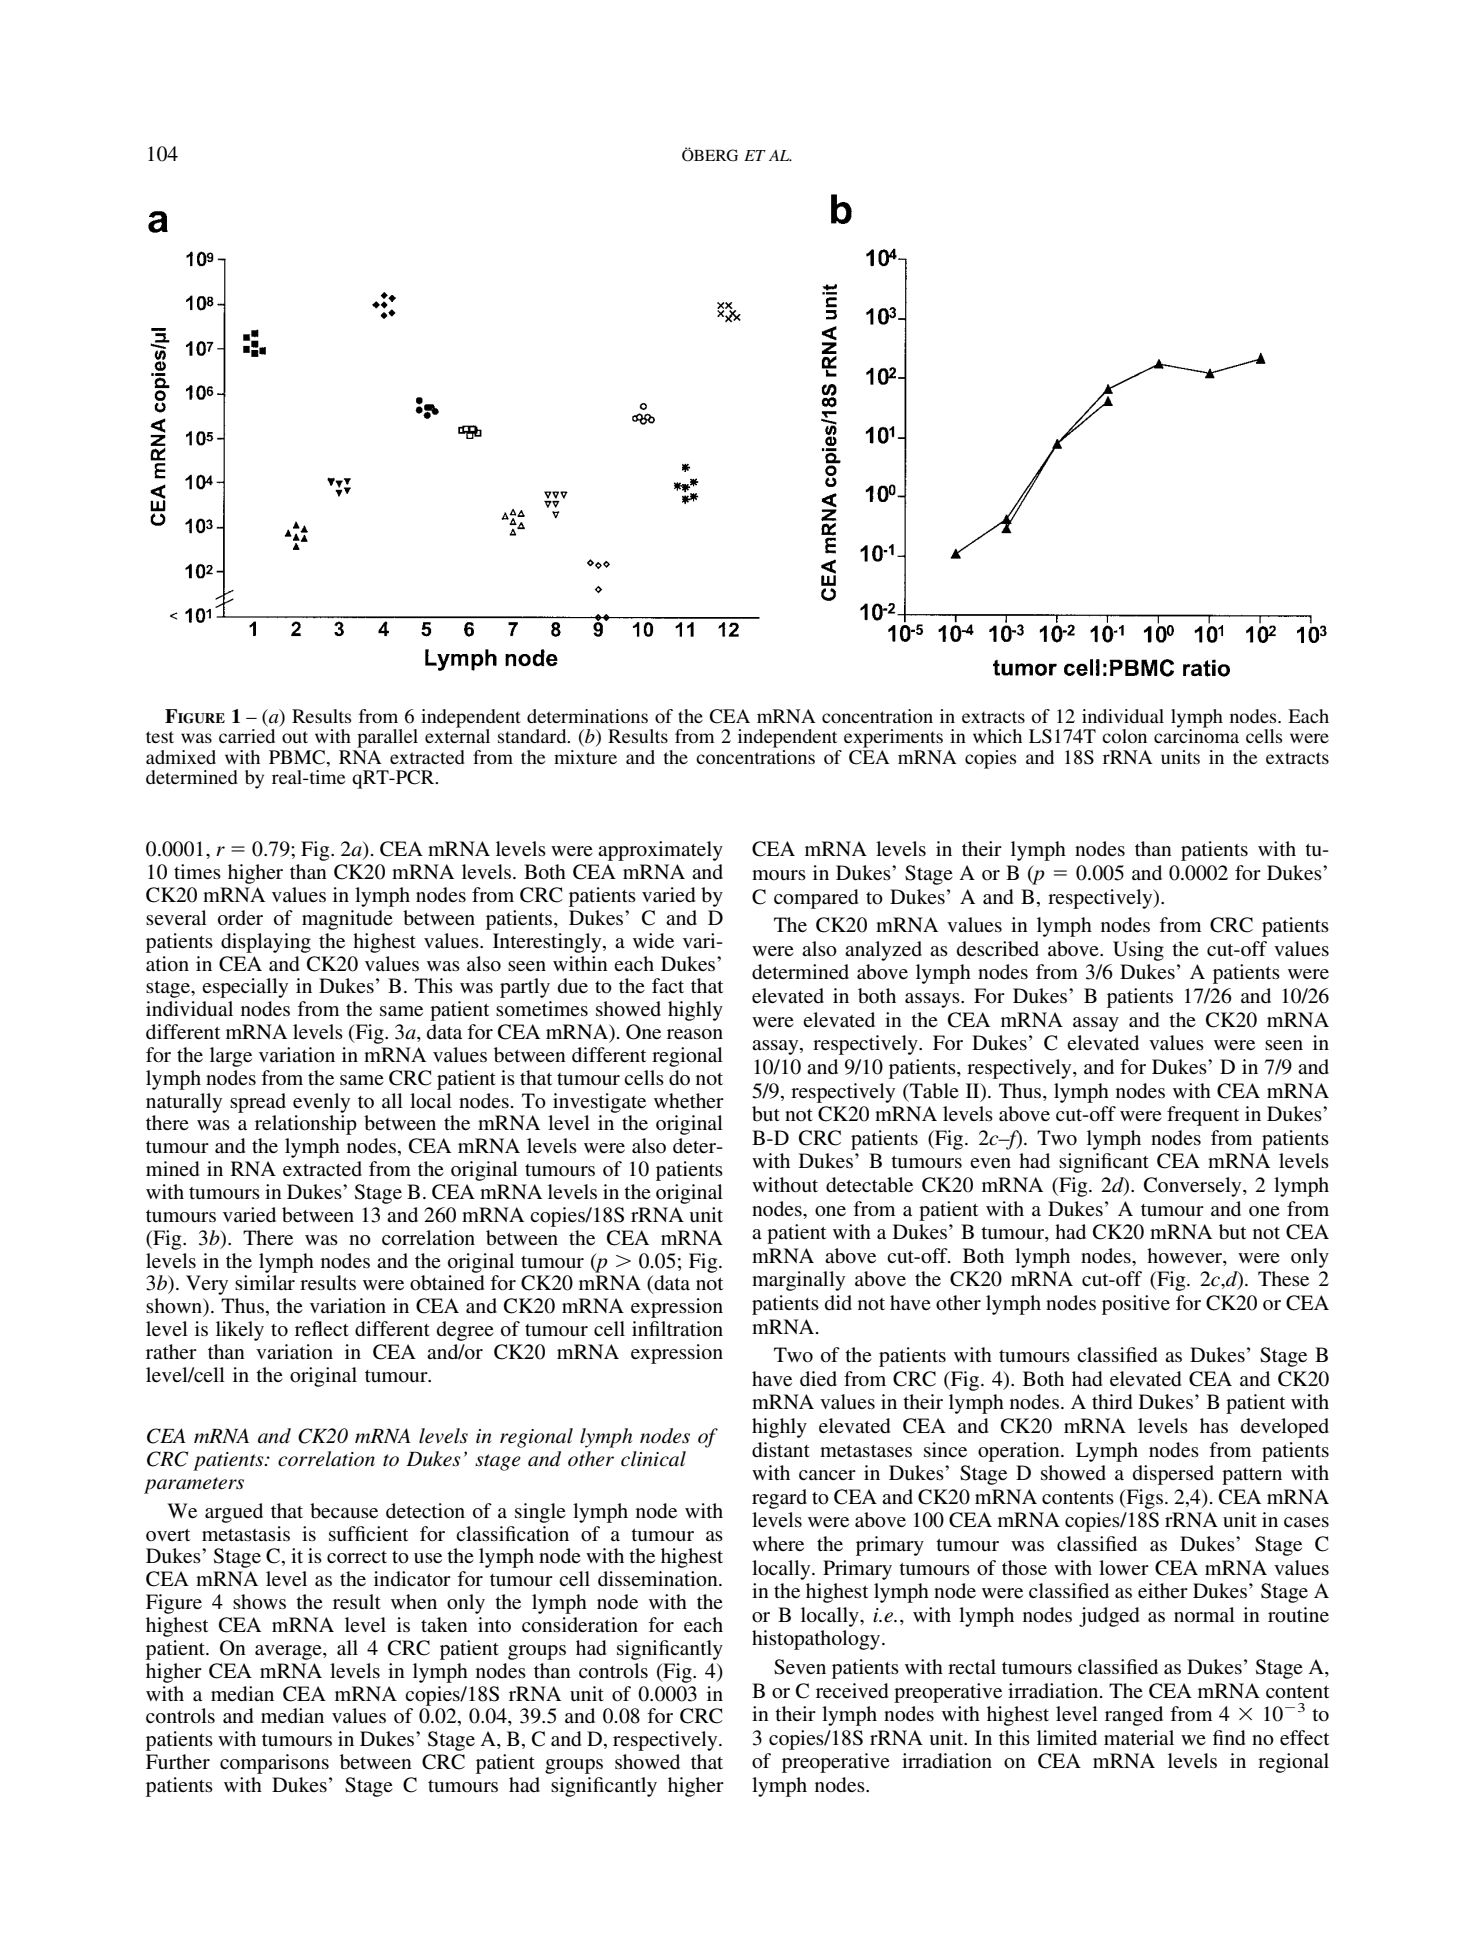 The width and height of the page is (1472, 1948). I want to click on similar, so click(265, 1282).
